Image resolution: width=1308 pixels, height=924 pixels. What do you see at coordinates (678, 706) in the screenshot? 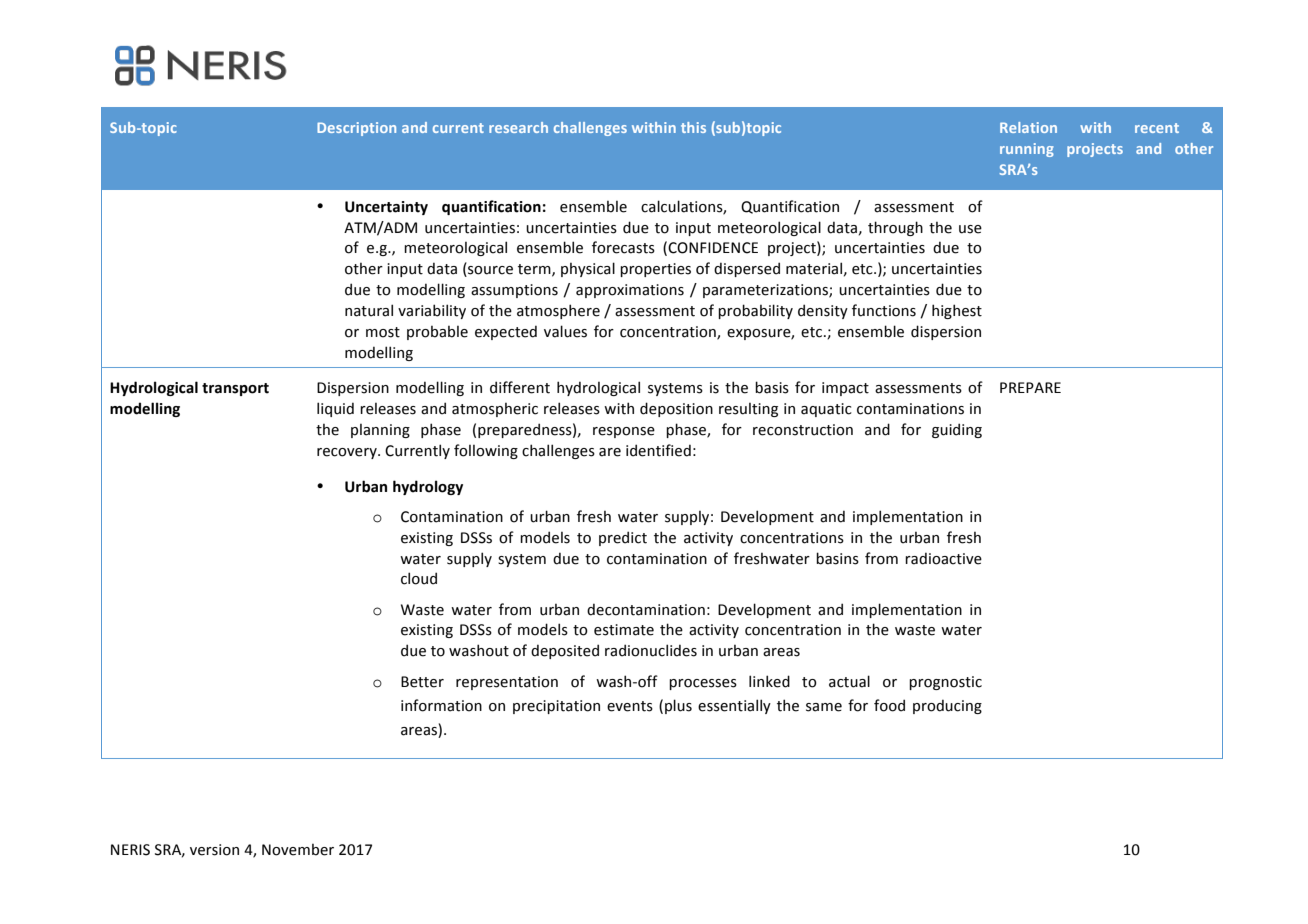
I see `plus` at bounding box center [678, 706].
